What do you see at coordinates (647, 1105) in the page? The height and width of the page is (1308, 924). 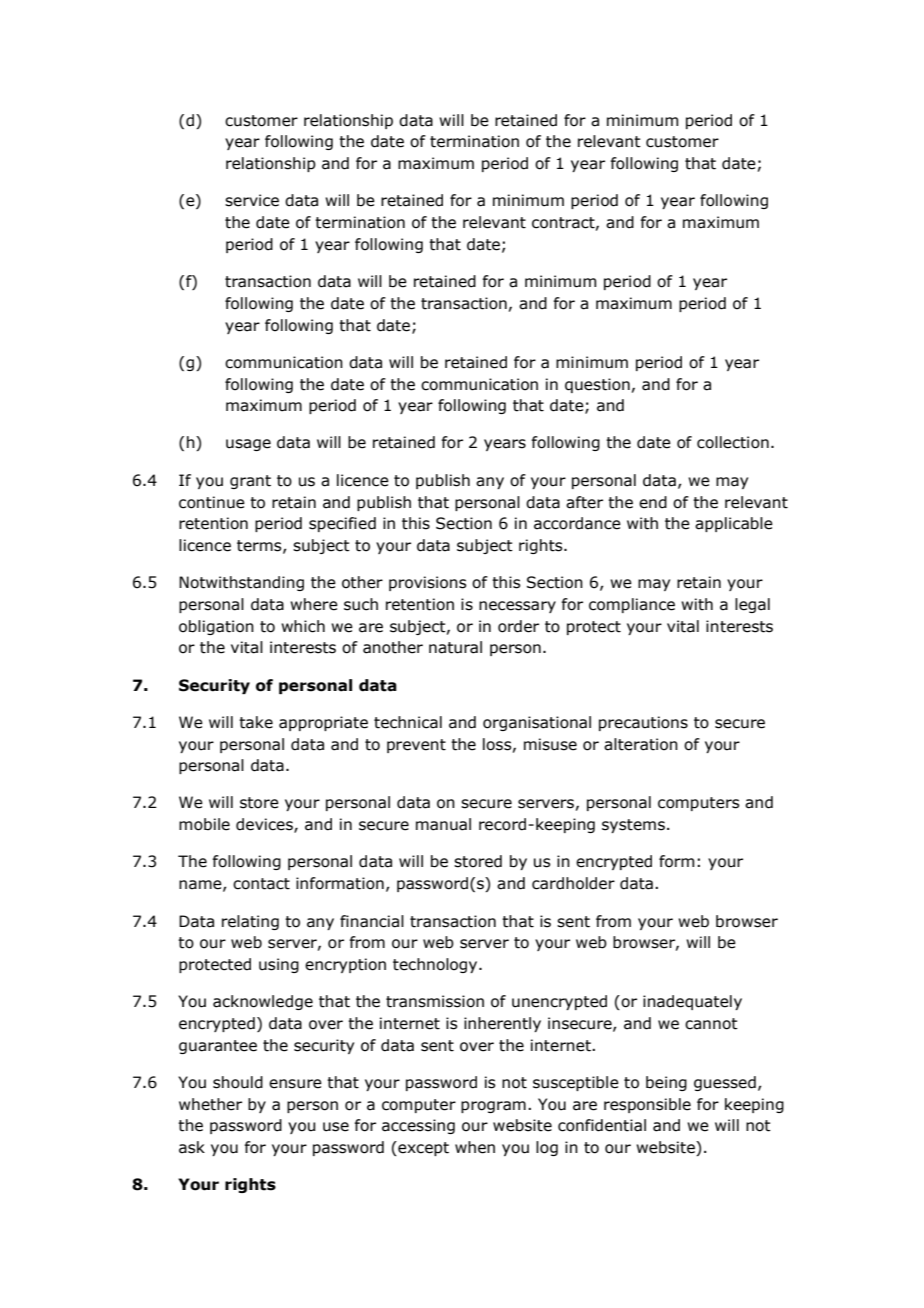 I see `responsible` at bounding box center [647, 1105].
